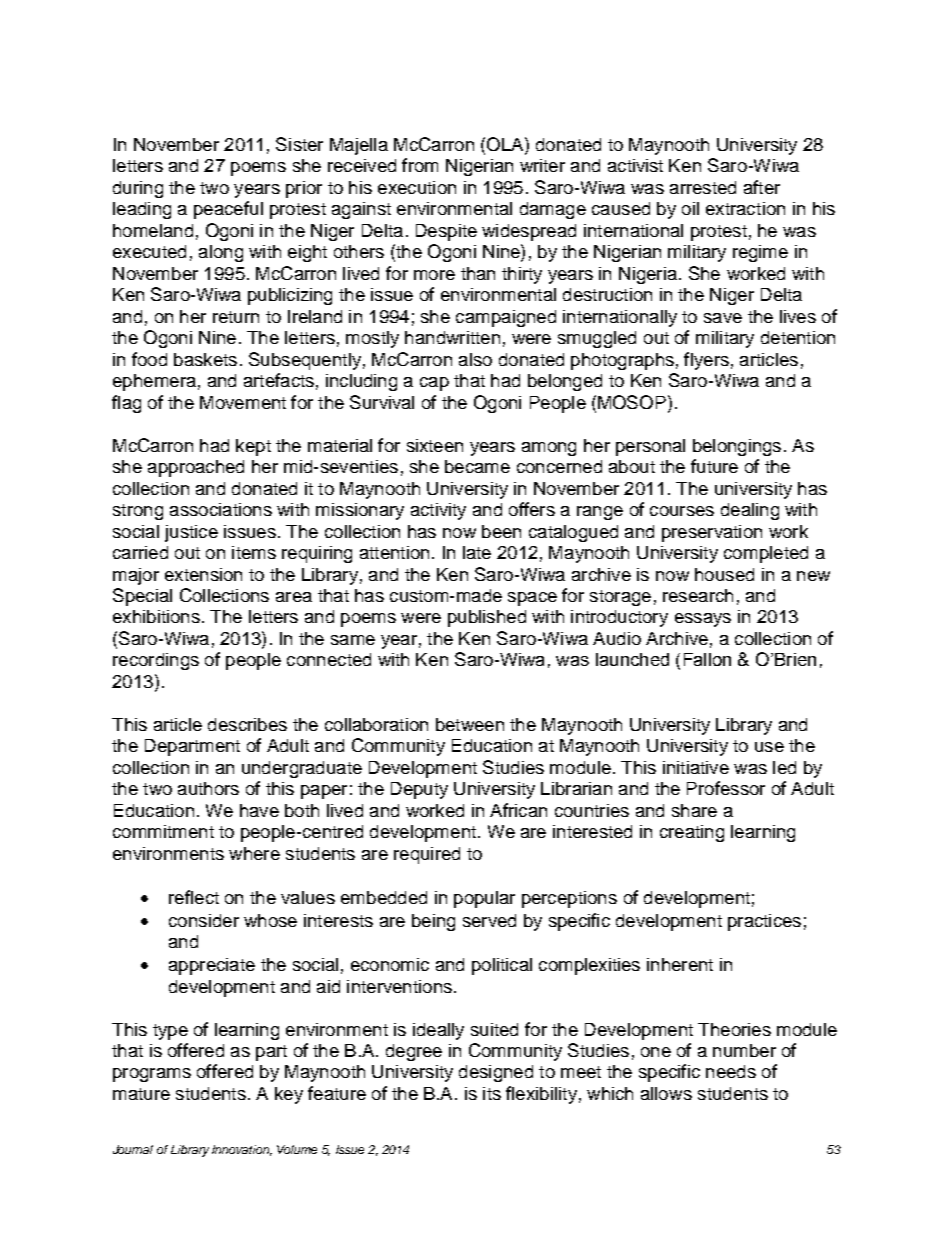 The width and height of the document is (952, 1233). I want to click on also, so click(475, 359).
